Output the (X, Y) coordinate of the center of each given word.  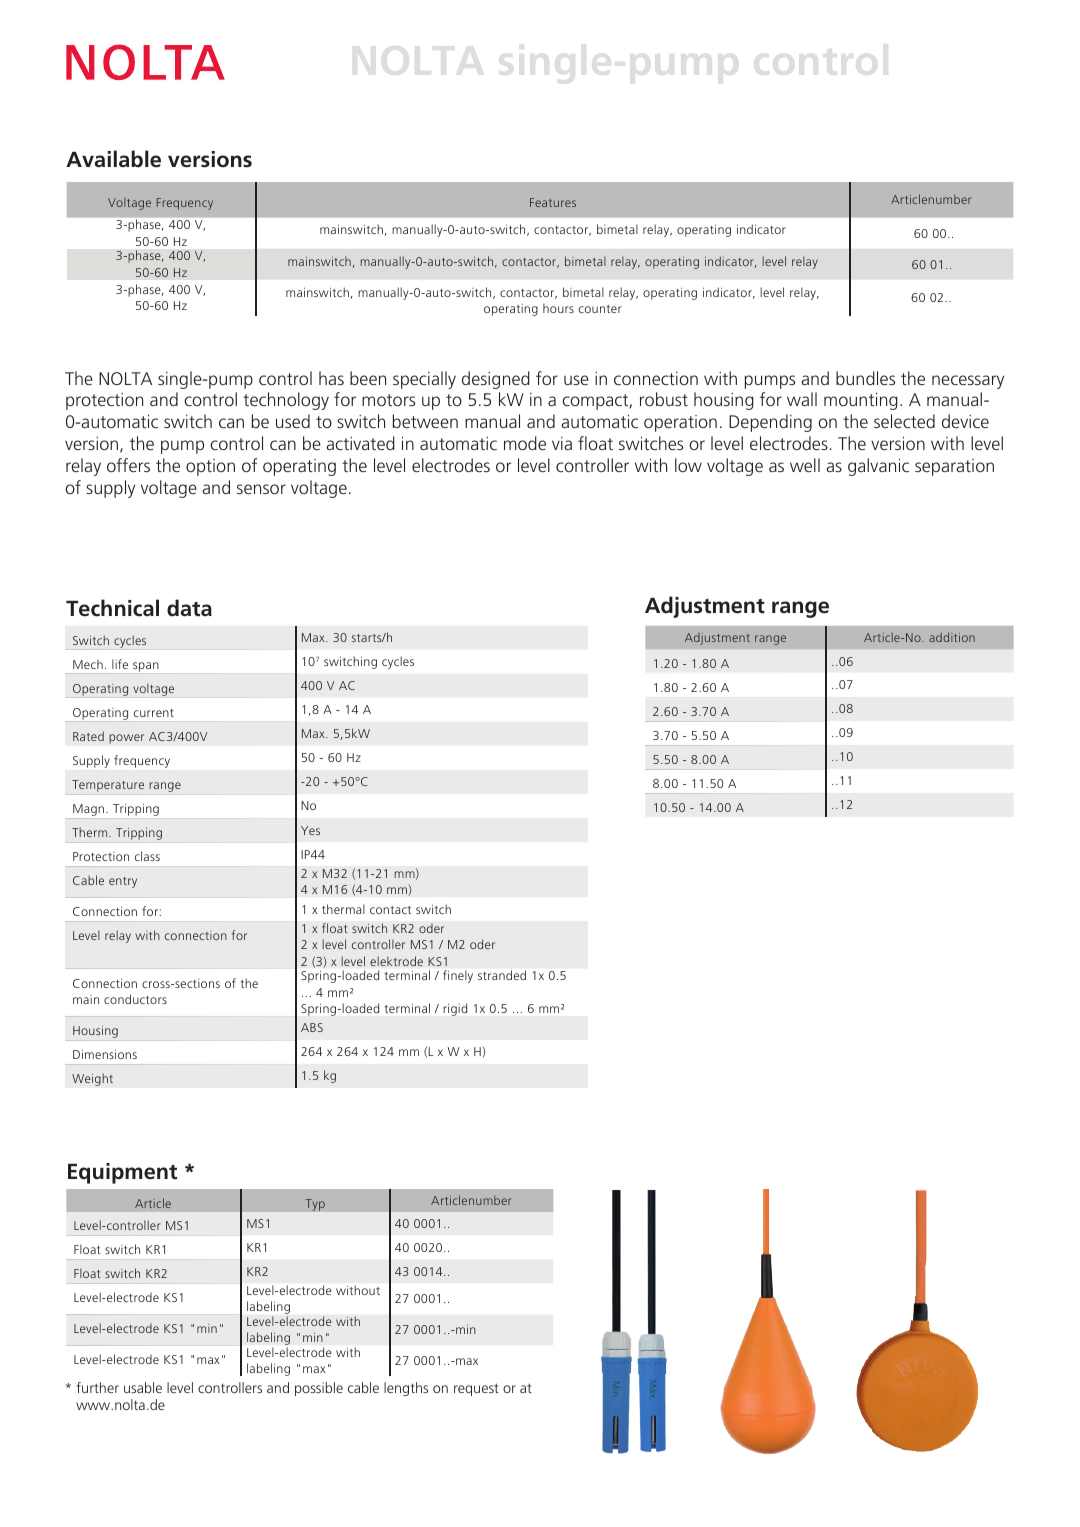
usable (143, 1387)
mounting (861, 401)
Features (553, 202)
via (562, 443)
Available (113, 159)
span (146, 667)
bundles (865, 378)
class (147, 856)
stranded (502, 975)
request (476, 1389)
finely (458, 976)
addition (952, 637)
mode (525, 443)
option (210, 467)
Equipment (122, 1173)
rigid (455, 1009)
